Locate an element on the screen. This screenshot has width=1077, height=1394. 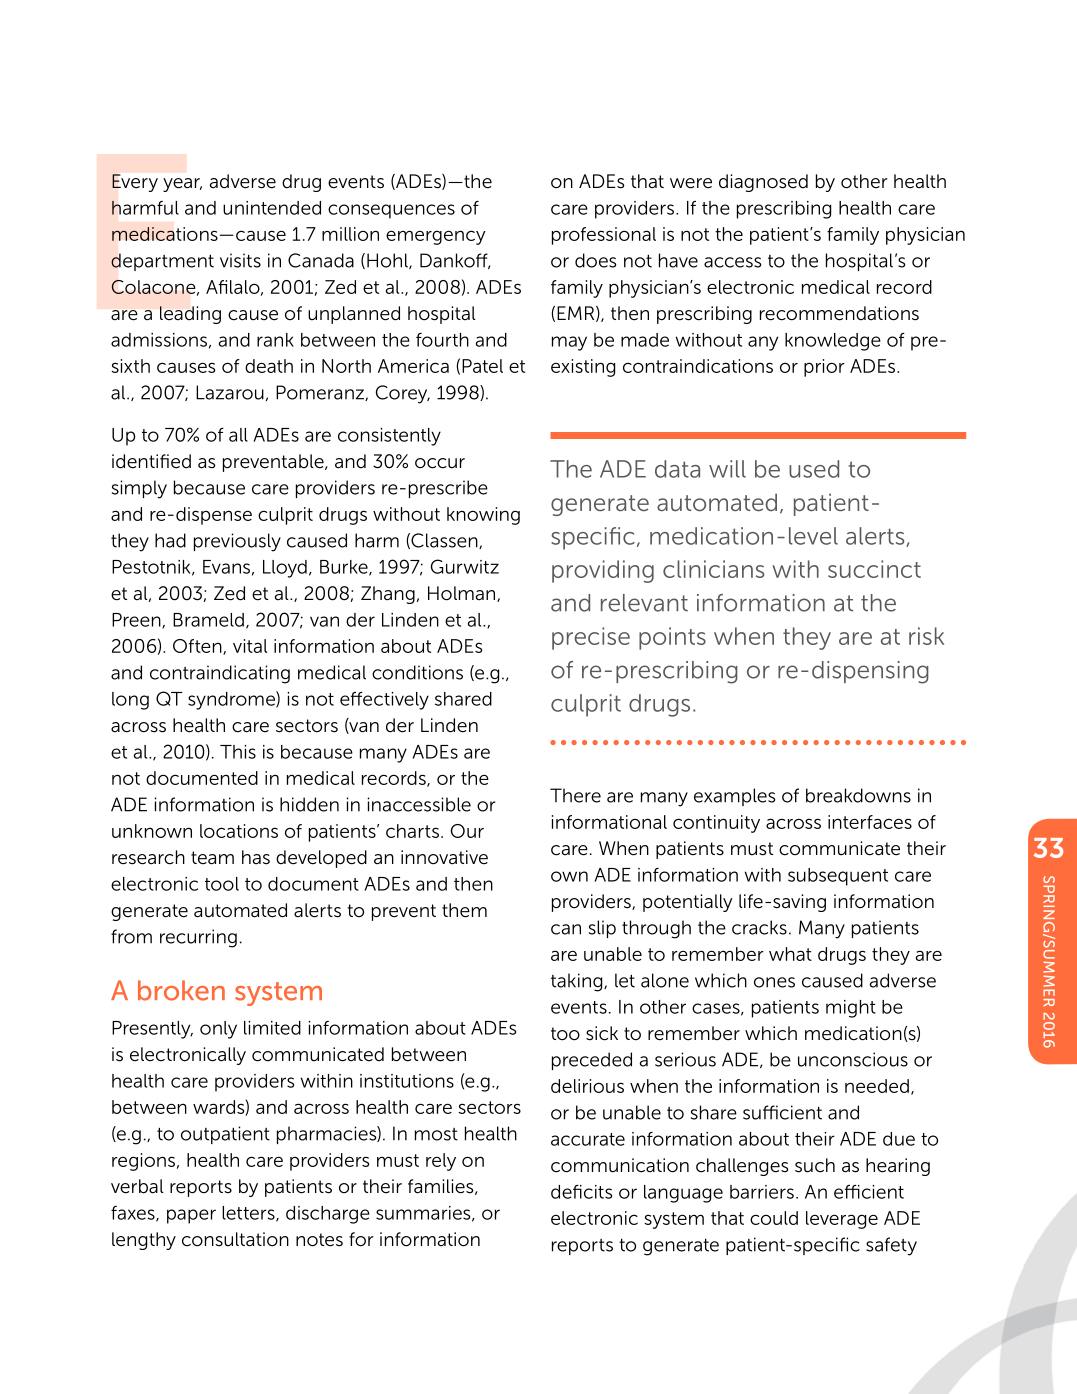
previously is located at coordinates (237, 542).
